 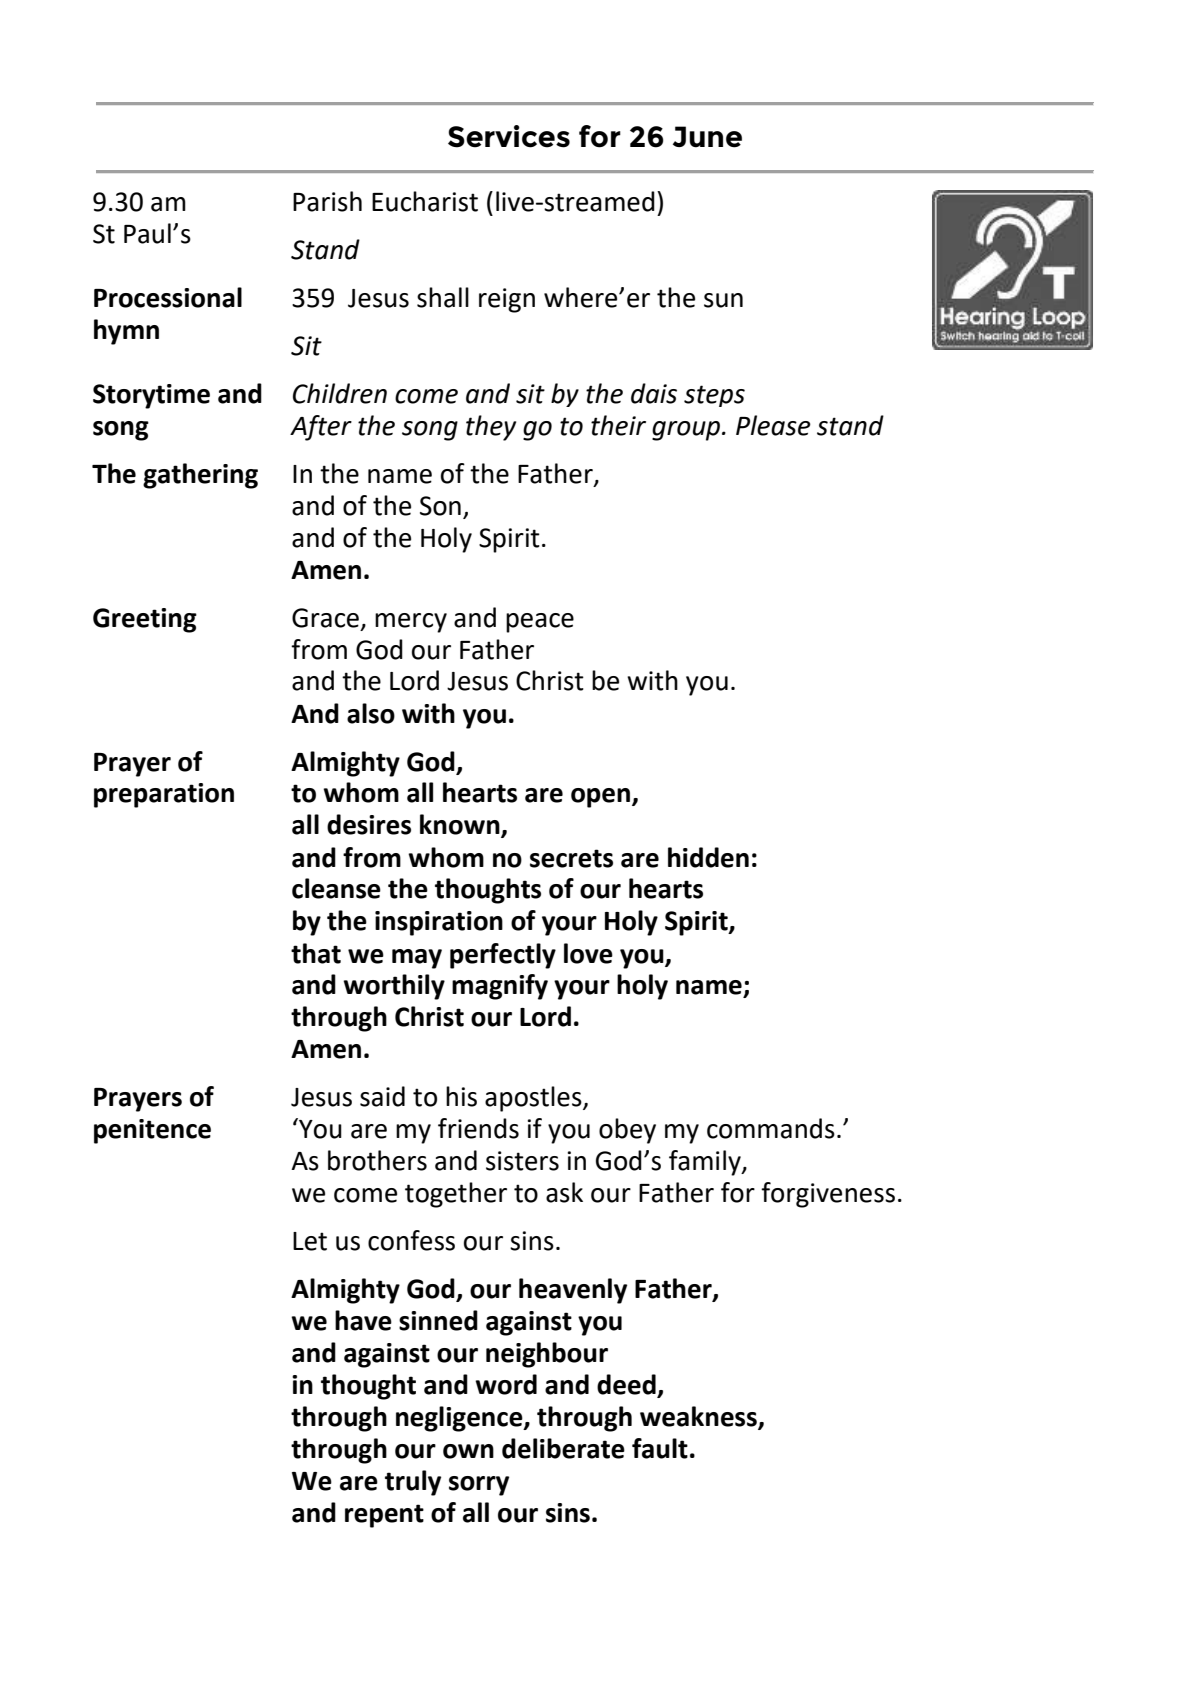 I want to click on Please, so click(x=773, y=425).
